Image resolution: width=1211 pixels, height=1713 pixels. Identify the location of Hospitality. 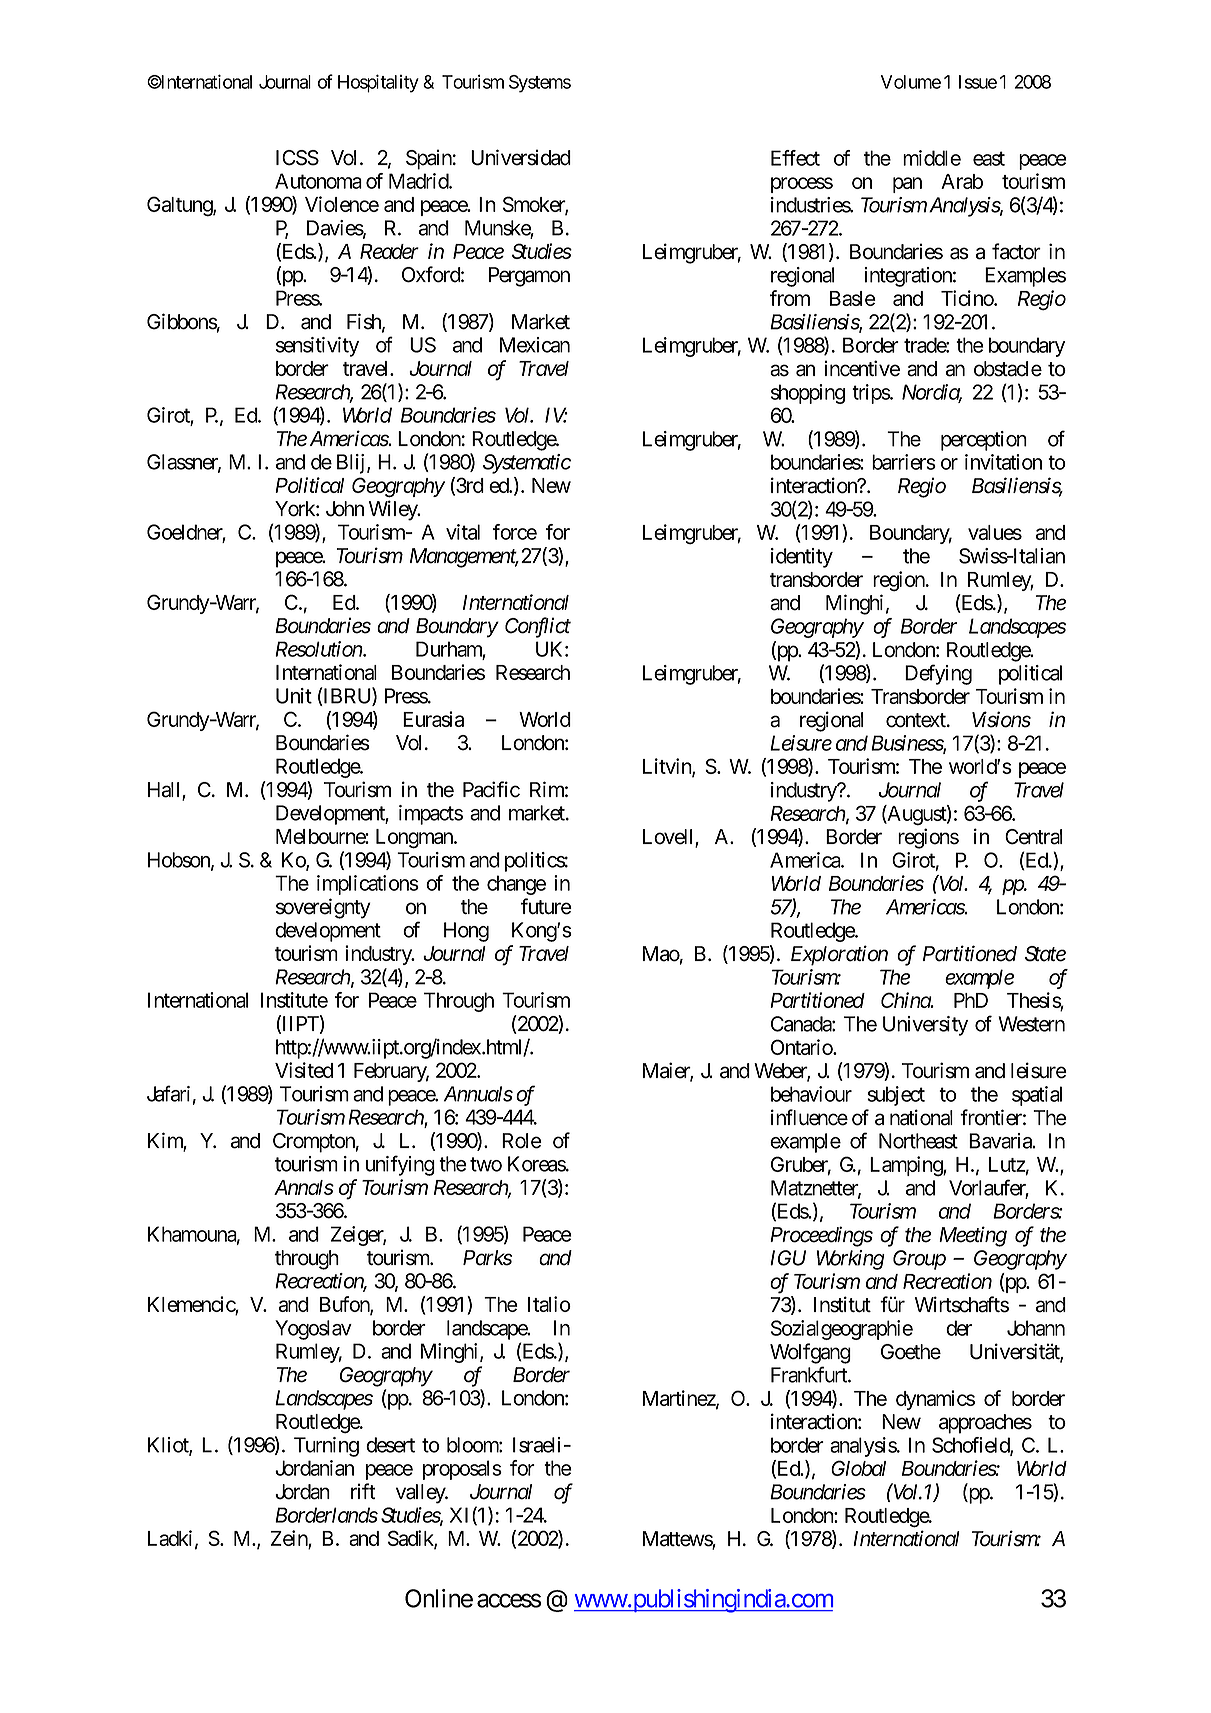
(378, 83).
